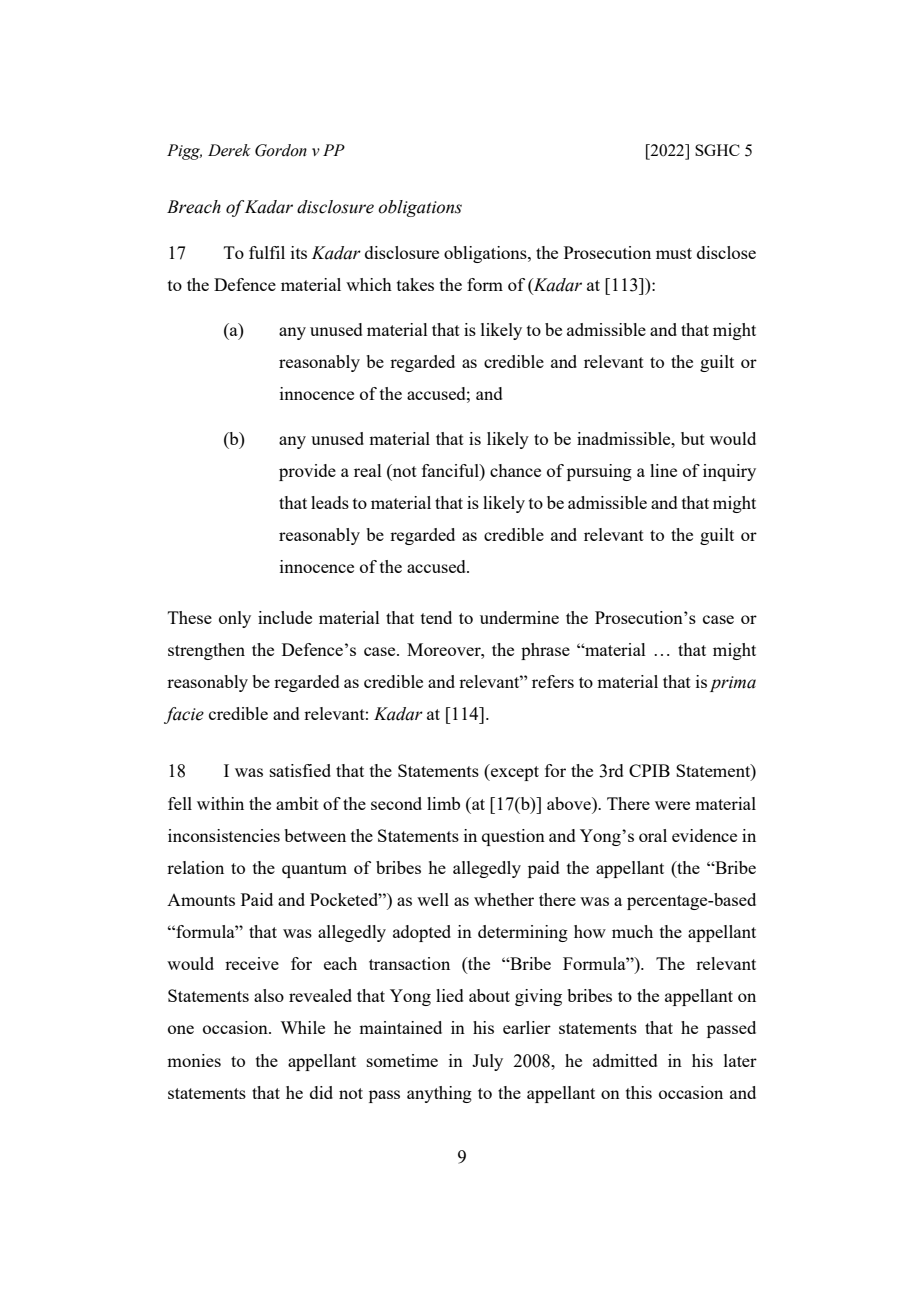 This page has height=1307, width=924. Describe the element at coordinates (674, 253) in the page. I see `must` at that location.
